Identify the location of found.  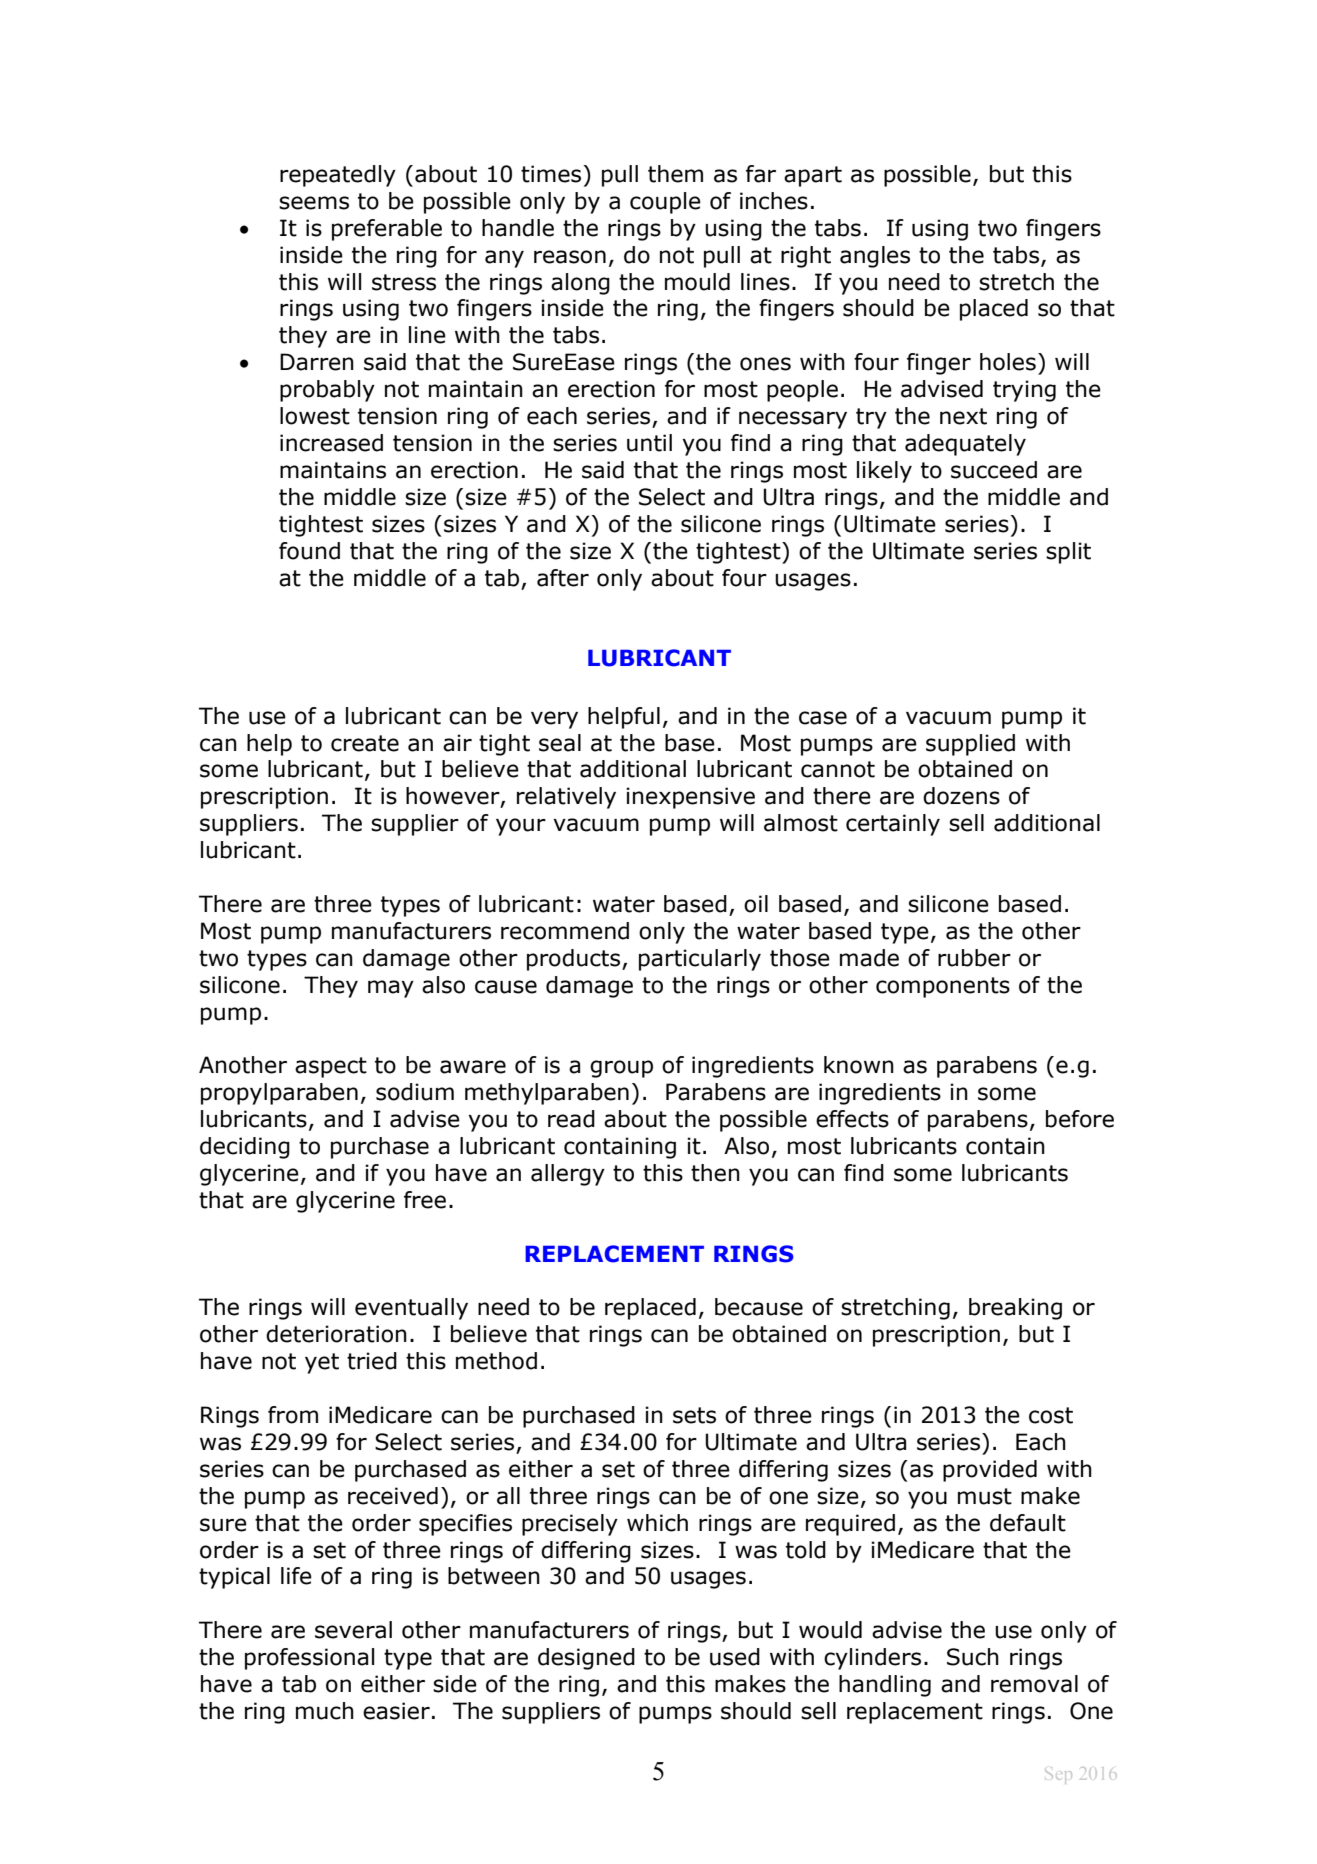
(309, 551).
